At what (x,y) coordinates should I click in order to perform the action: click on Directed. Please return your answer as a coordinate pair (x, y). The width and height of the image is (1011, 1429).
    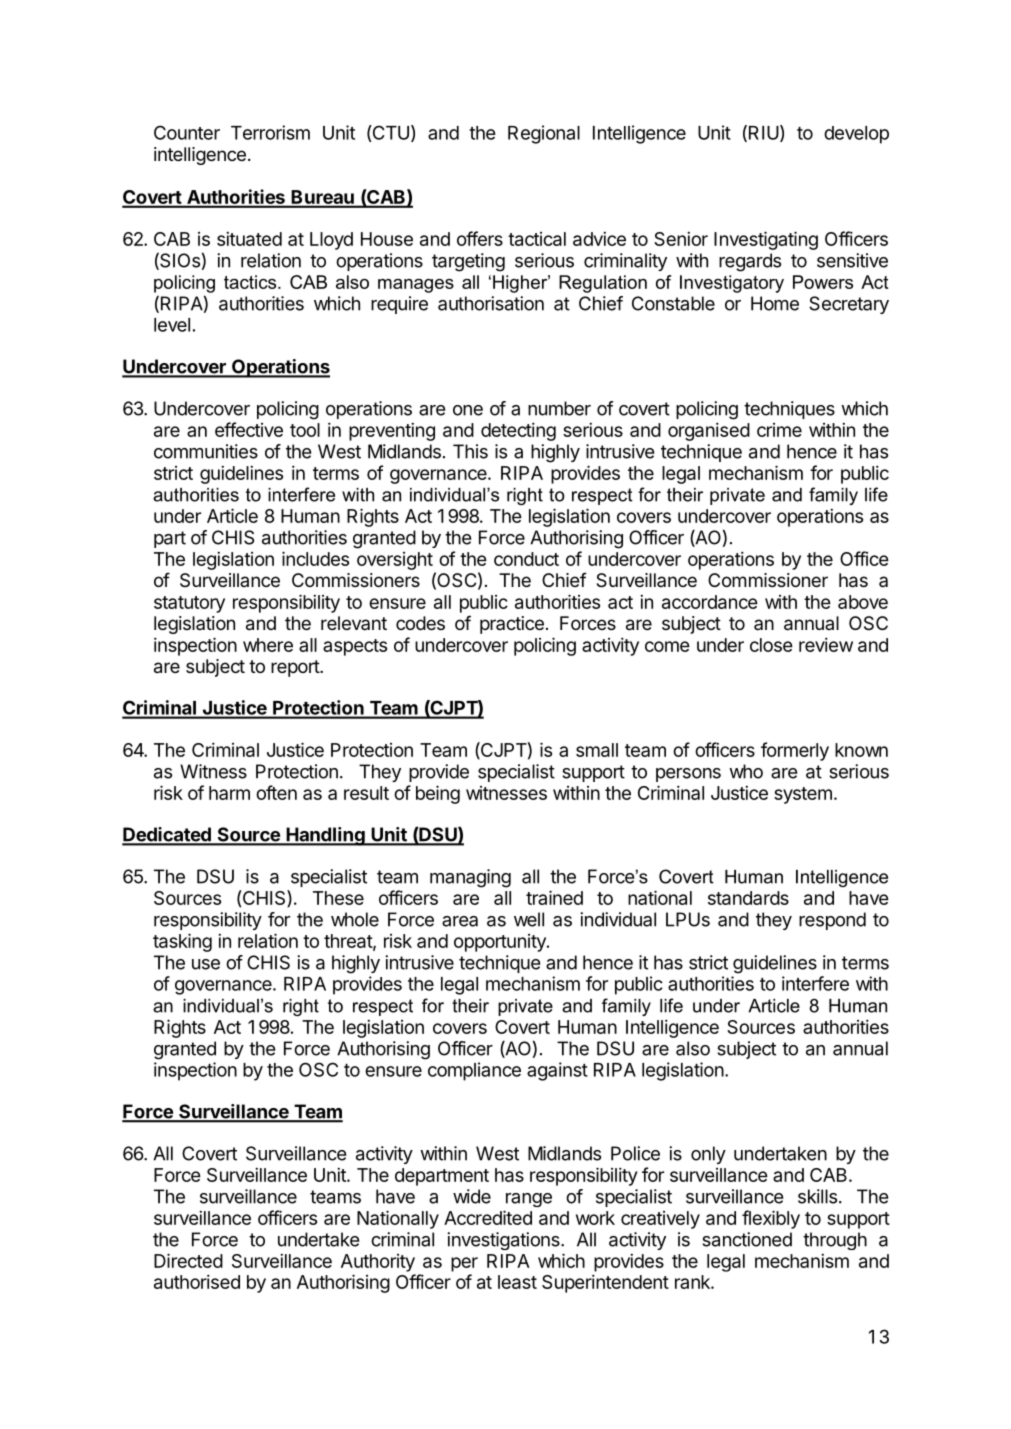
    Looking at the image, I should click on (188, 1260).
